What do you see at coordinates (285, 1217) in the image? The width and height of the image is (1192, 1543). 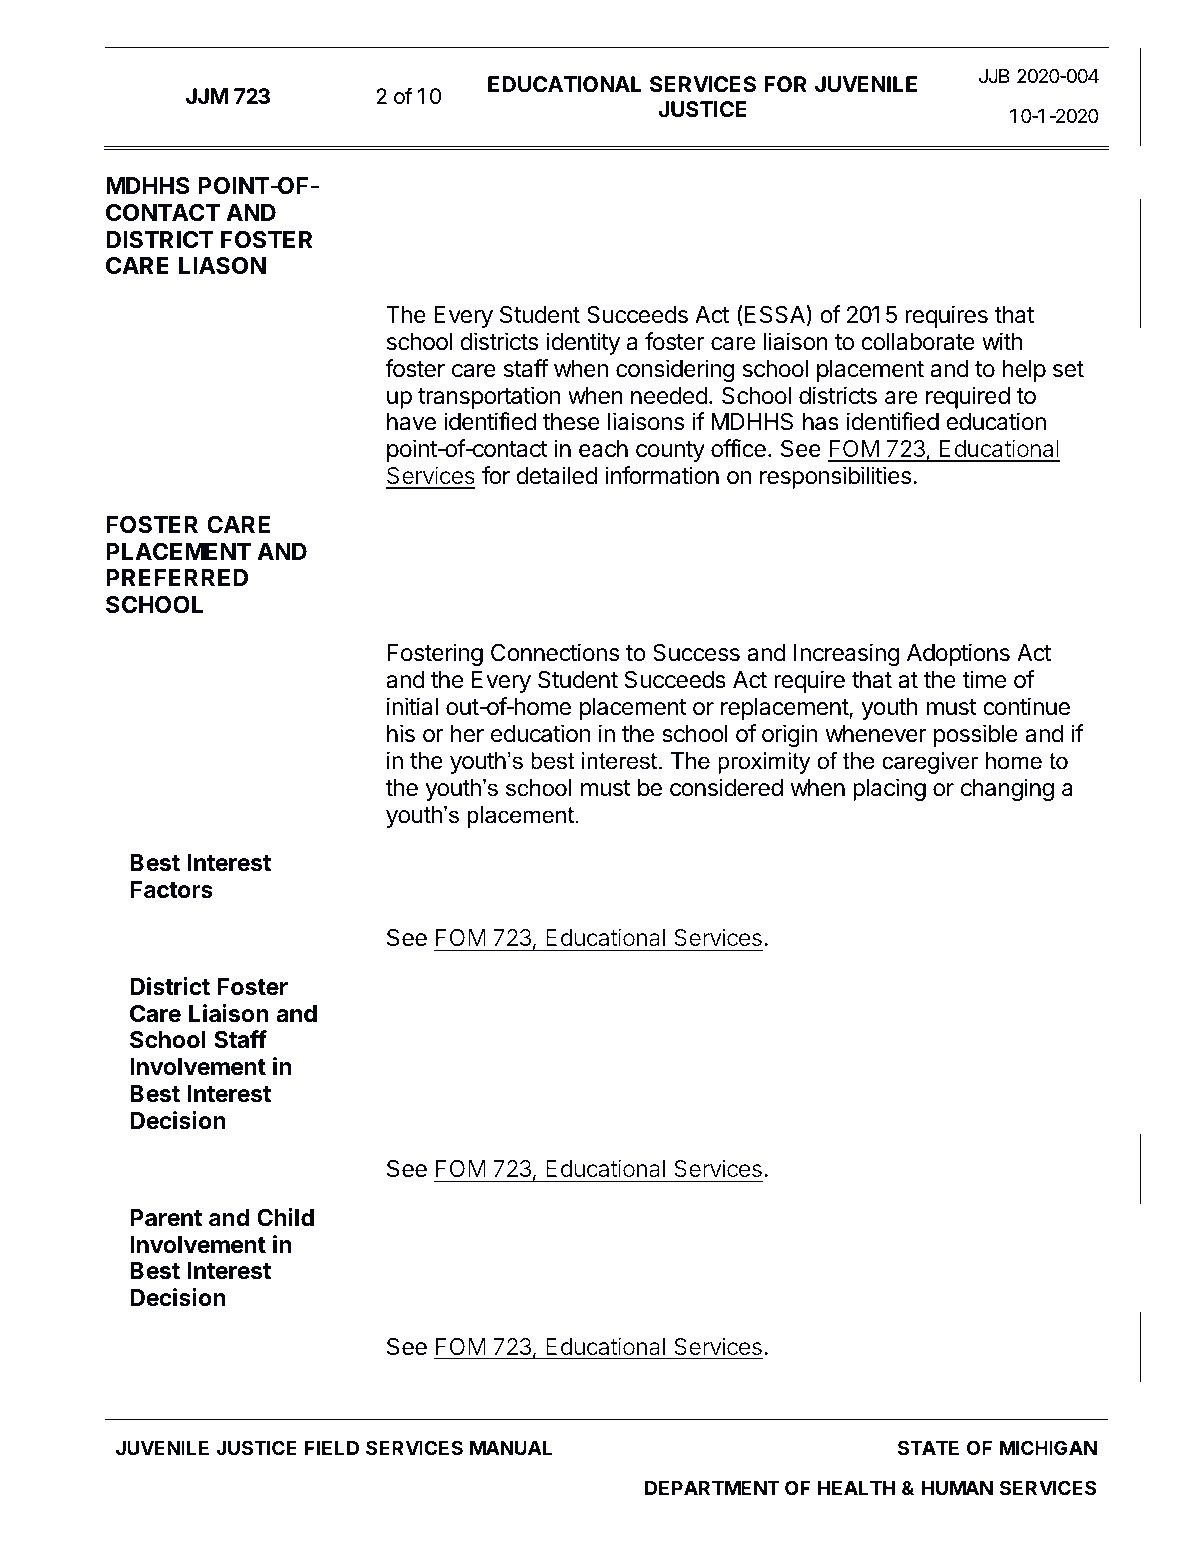 I see `Child` at bounding box center [285, 1217].
